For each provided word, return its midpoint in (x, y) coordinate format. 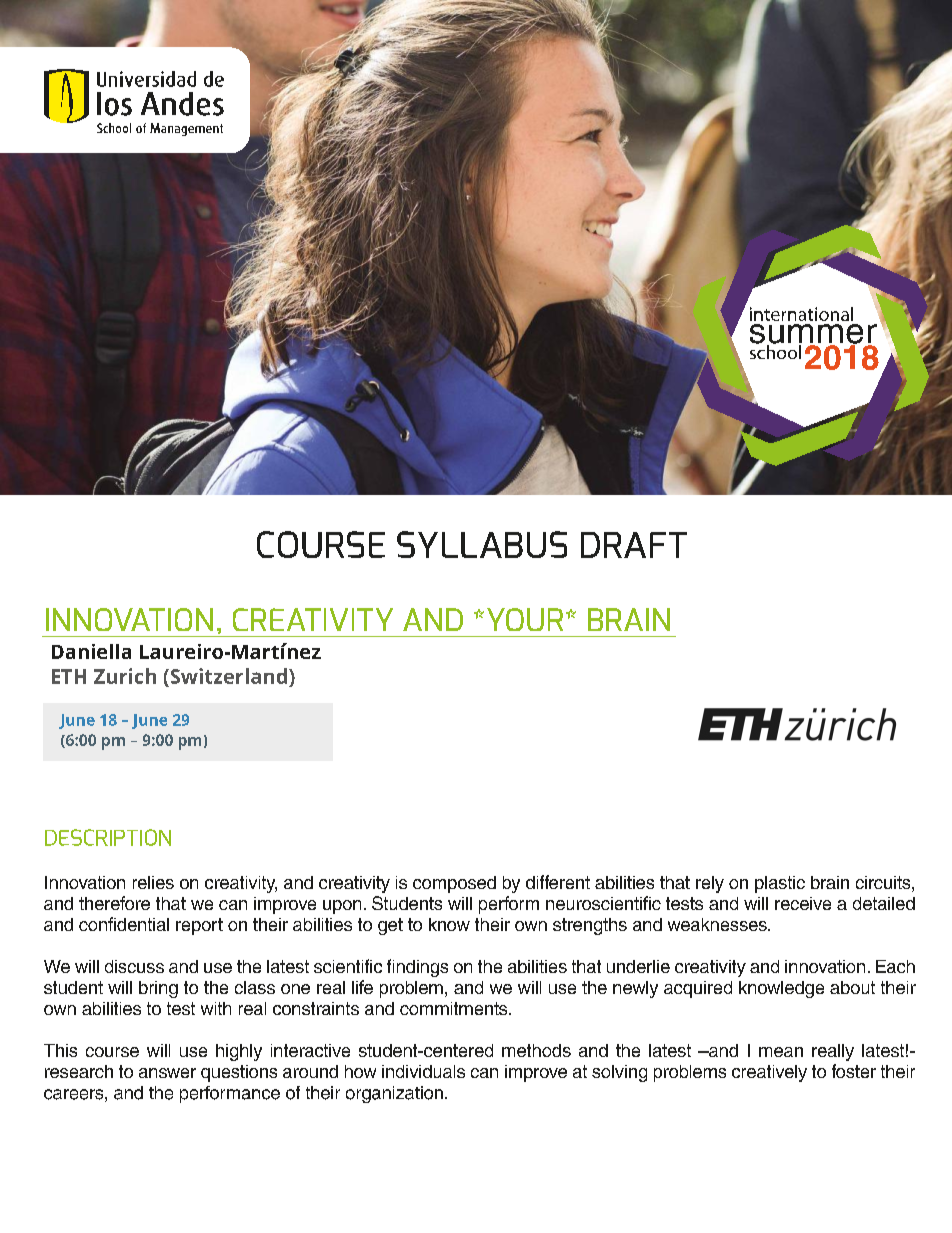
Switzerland (227, 676)
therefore (114, 903)
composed (454, 884)
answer (167, 1073)
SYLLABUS (482, 544)
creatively (769, 1073)
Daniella (91, 651)
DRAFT (634, 545)
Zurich (125, 676)
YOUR (525, 619)
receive (803, 903)
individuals (423, 1071)
